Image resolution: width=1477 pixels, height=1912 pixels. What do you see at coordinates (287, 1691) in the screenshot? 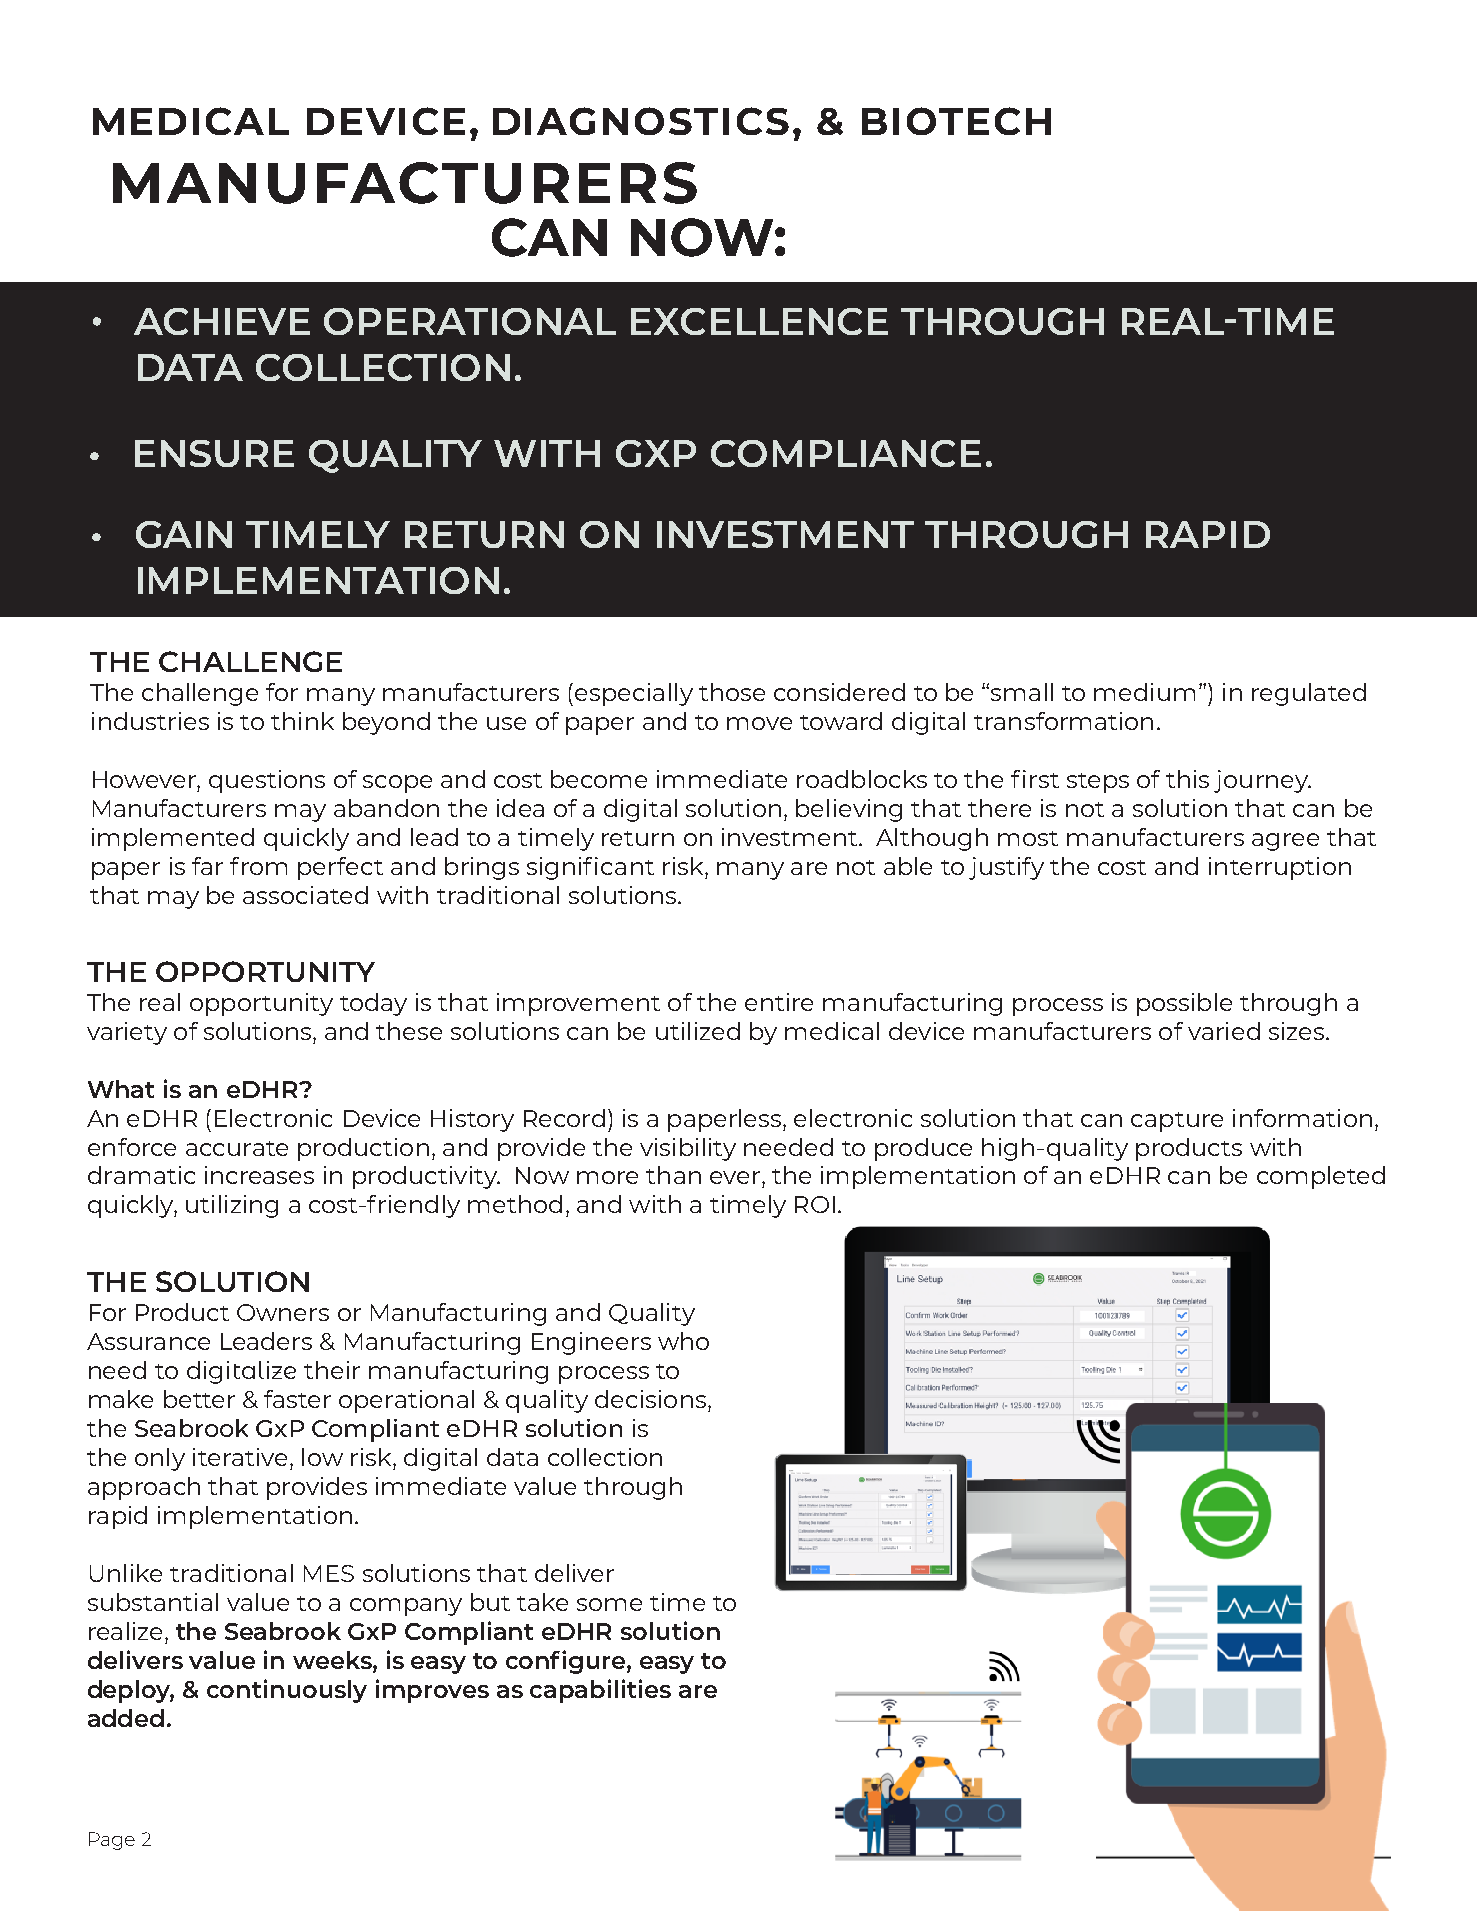
I see `continuously` at bounding box center [287, 1691].
